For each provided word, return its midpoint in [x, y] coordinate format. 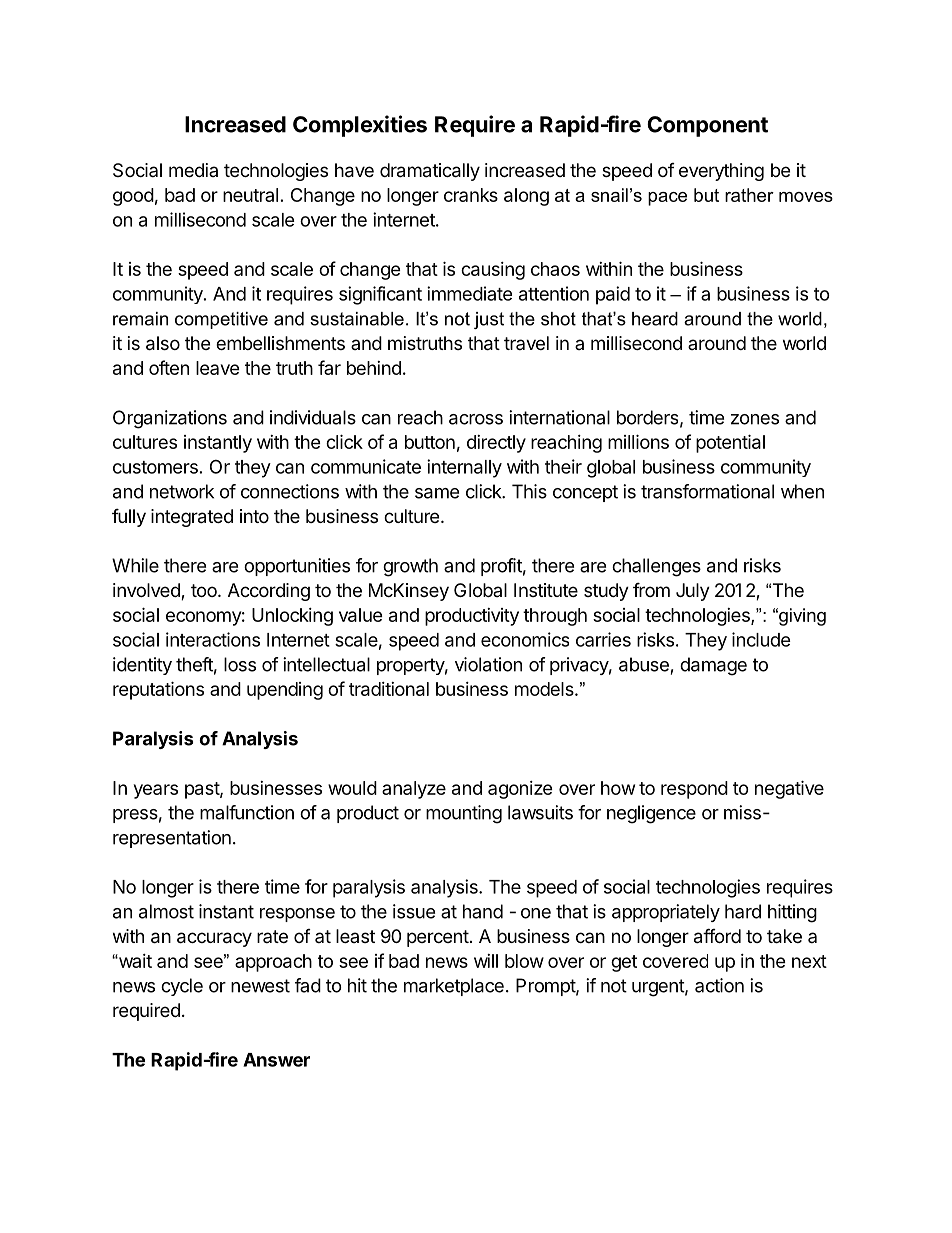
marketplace [454, 987]
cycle [182, 987]
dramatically [430, 172]
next [809, 961]
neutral [250, 195]
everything [721, 172]
